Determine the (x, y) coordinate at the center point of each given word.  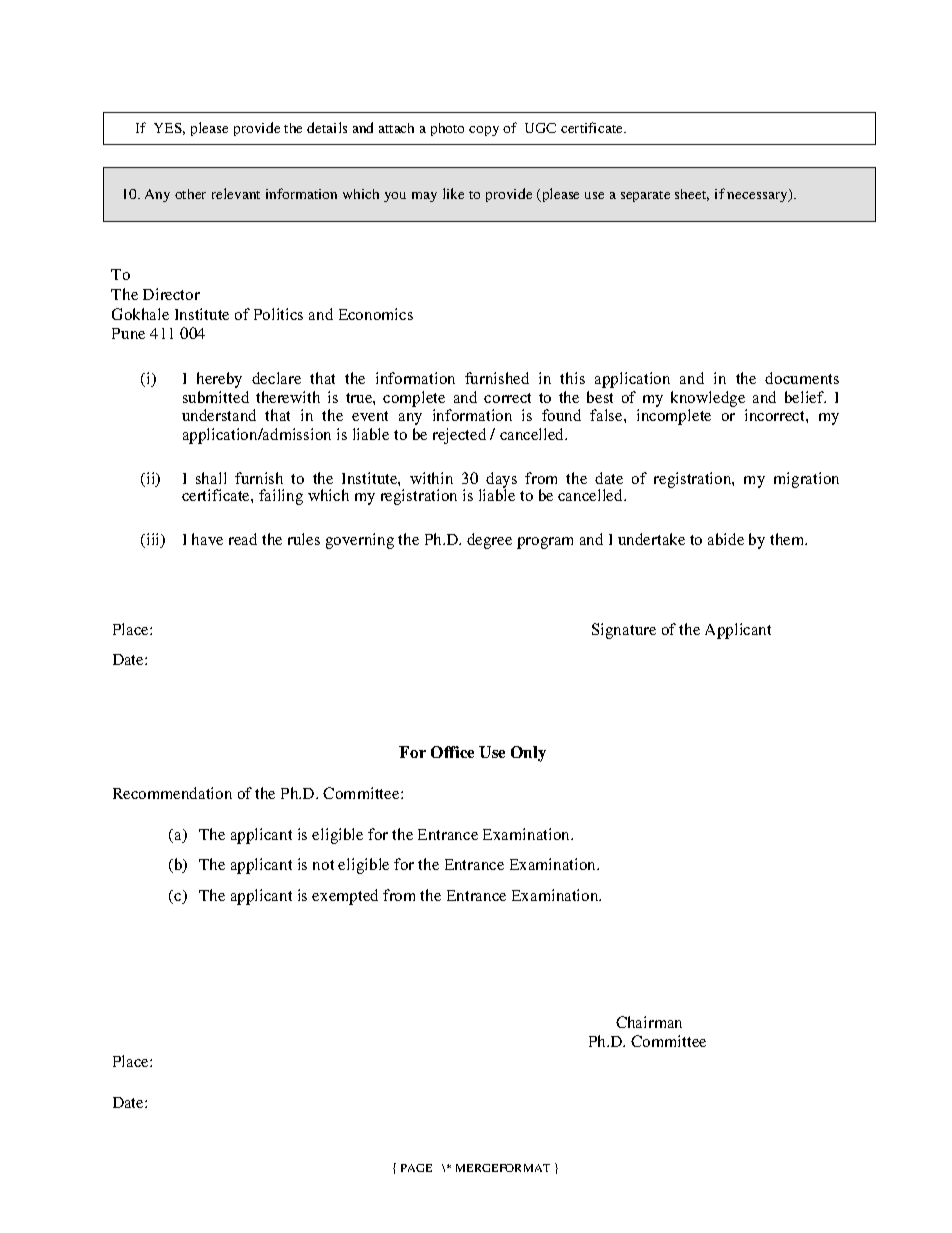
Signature (624, 631)
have (207, 539)
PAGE (416, 1168)
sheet (692, 195)
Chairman (649, 1022)
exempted (345, 897)
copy (484, 131)
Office (452, 752)
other (190, 194)
